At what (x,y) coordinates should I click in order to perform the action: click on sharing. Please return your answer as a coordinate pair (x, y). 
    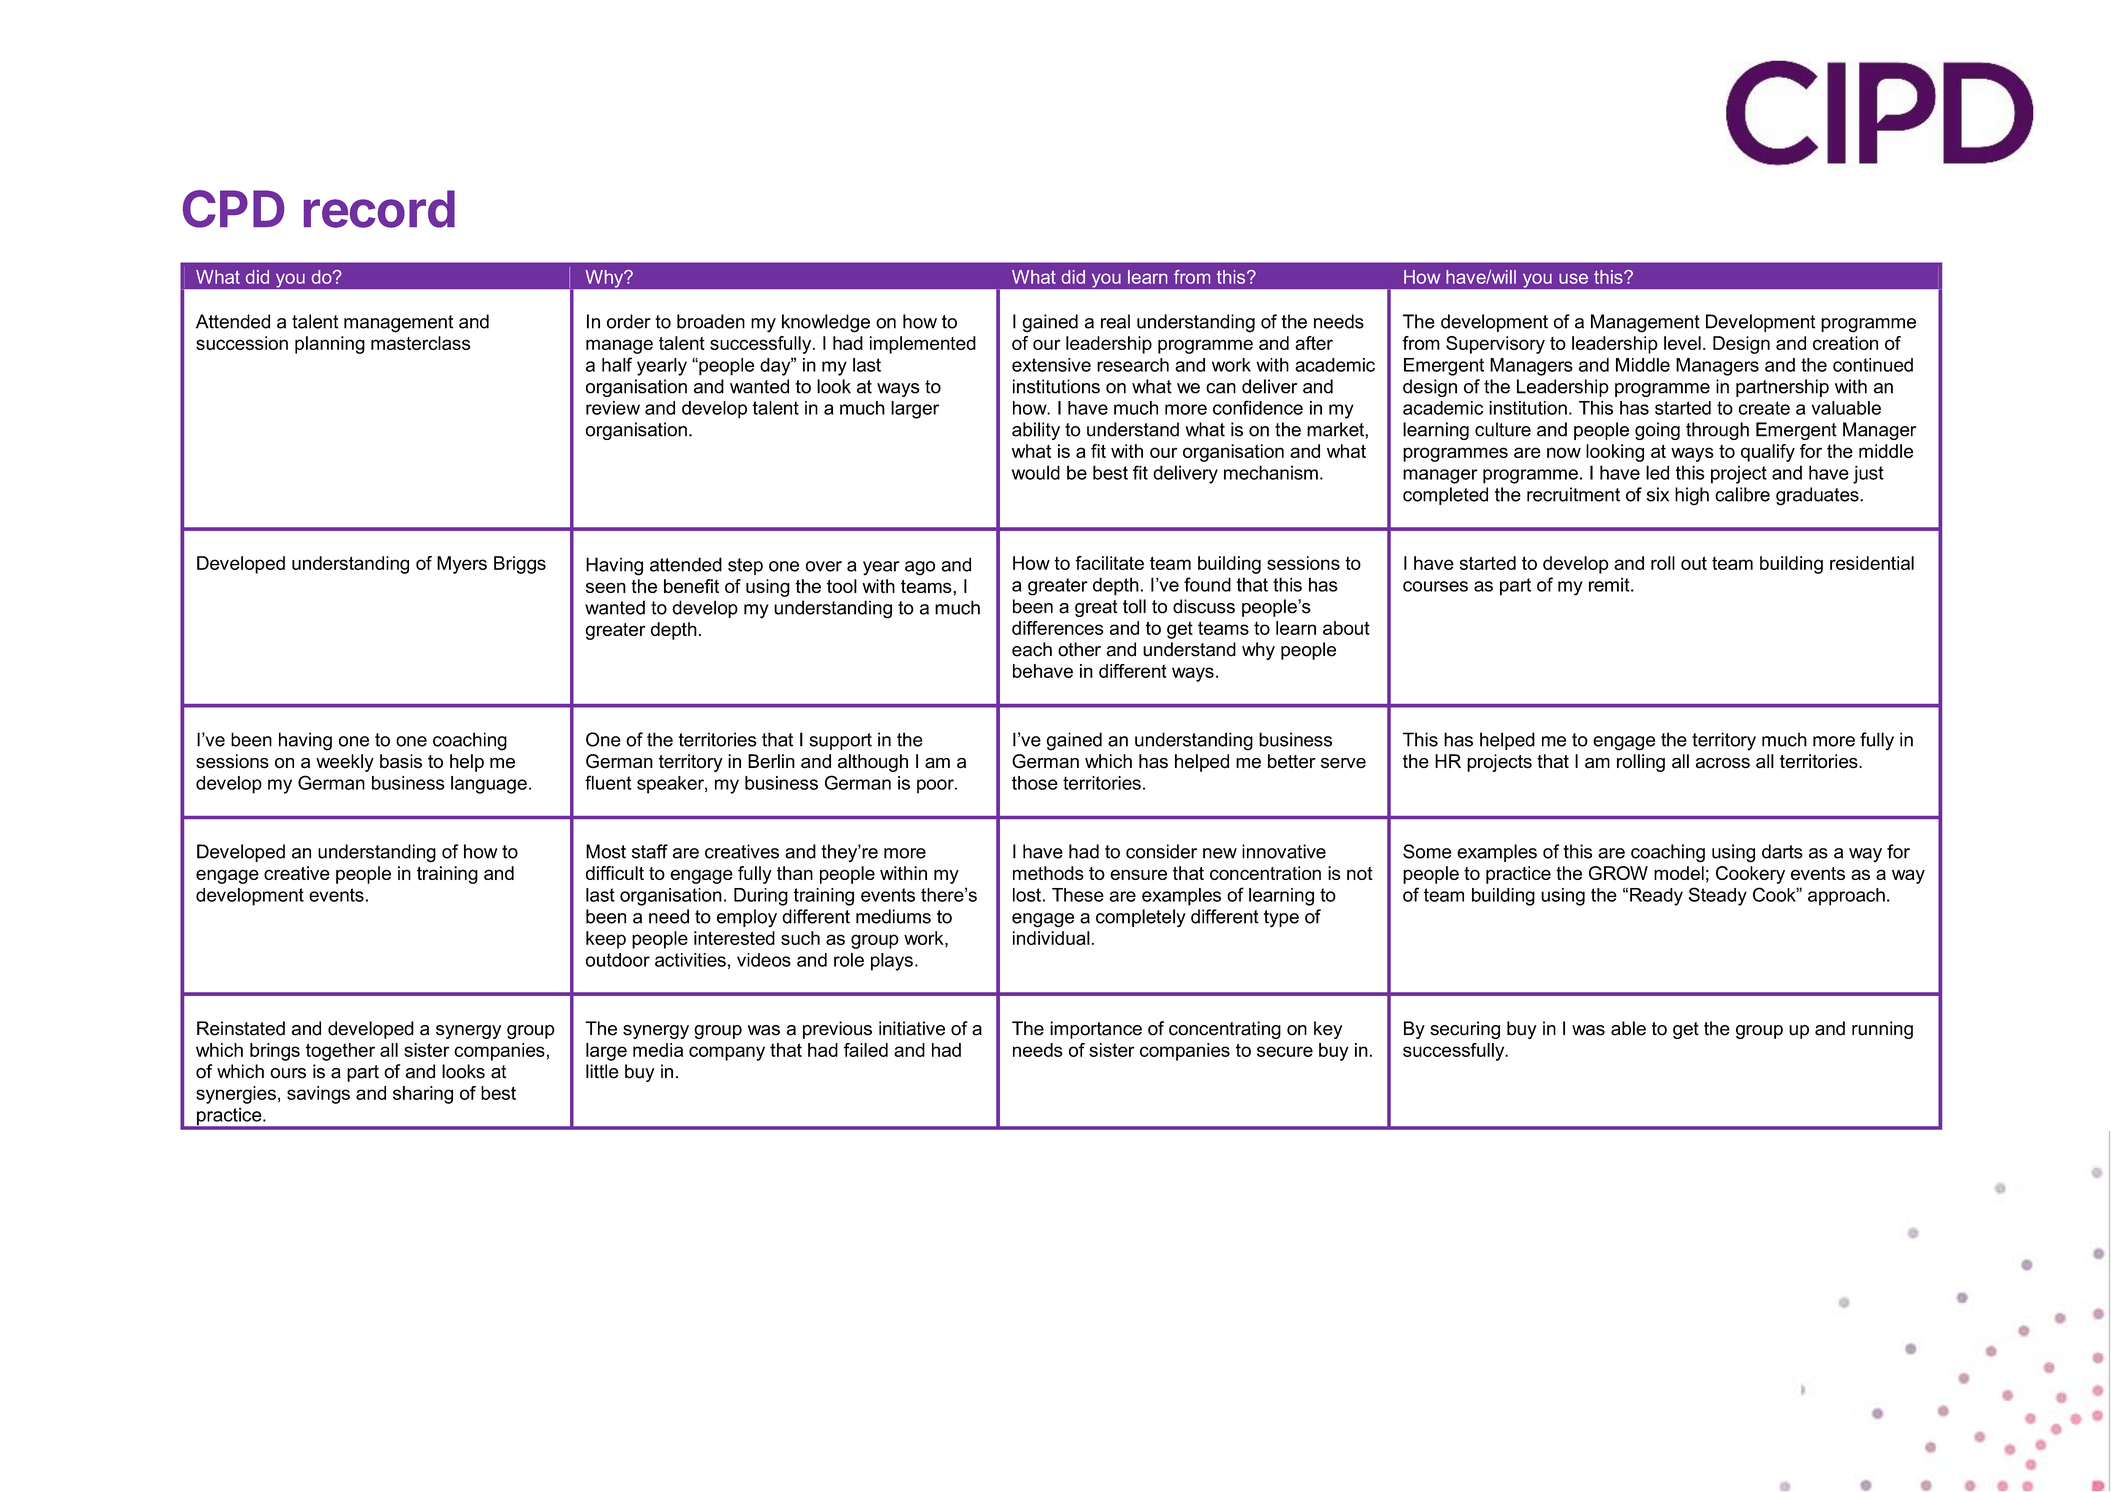
    Looking at the image, I should click on (423, 1095).
